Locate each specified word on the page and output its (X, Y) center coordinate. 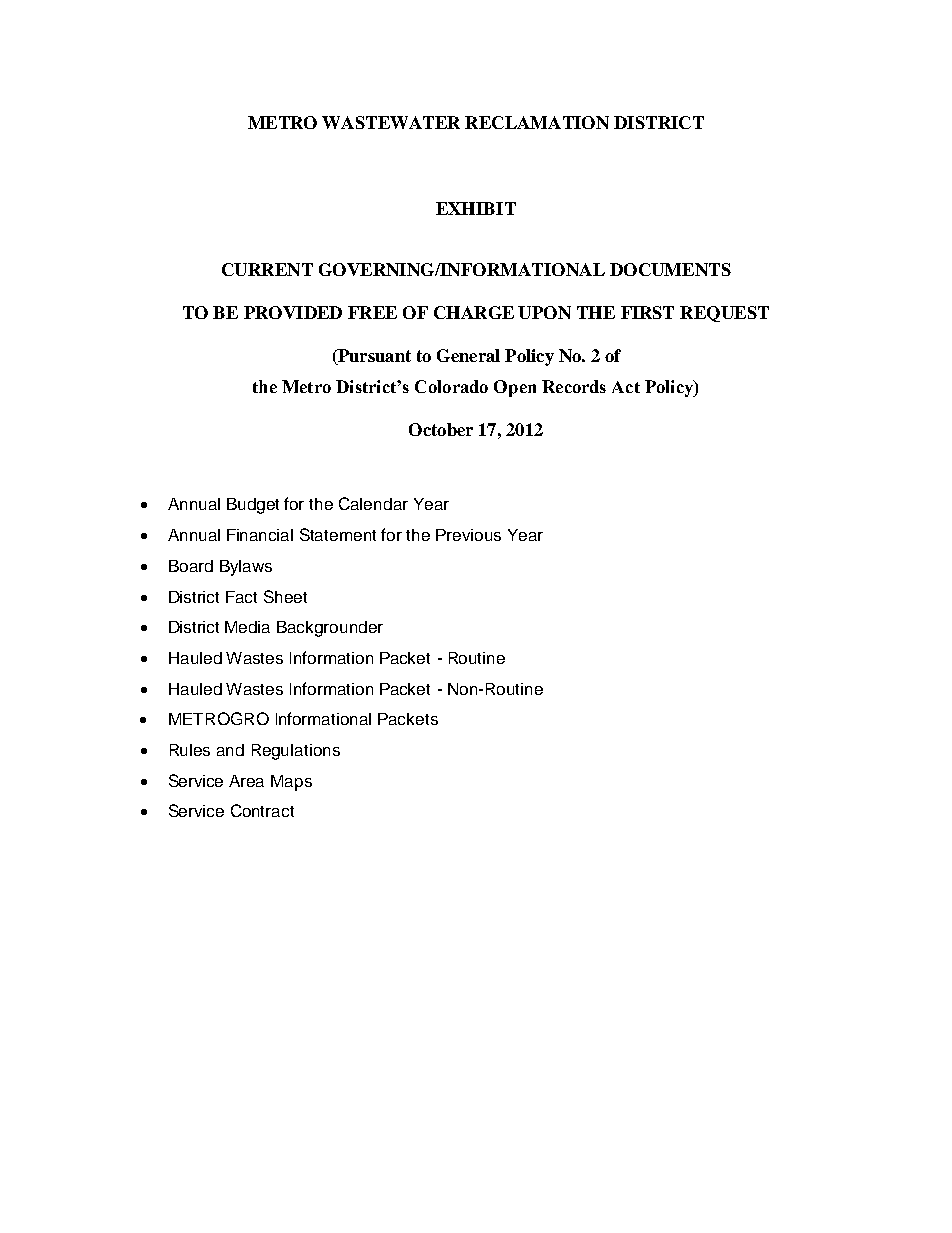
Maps (291, 783)
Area (246, 781)
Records (574, 386)
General (468, 355)
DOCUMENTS (670, 269)
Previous (468, 535)
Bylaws (246, 568)
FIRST (647, 312)
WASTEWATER (391, 122)
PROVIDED (293, 312)
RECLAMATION (537, 122)
